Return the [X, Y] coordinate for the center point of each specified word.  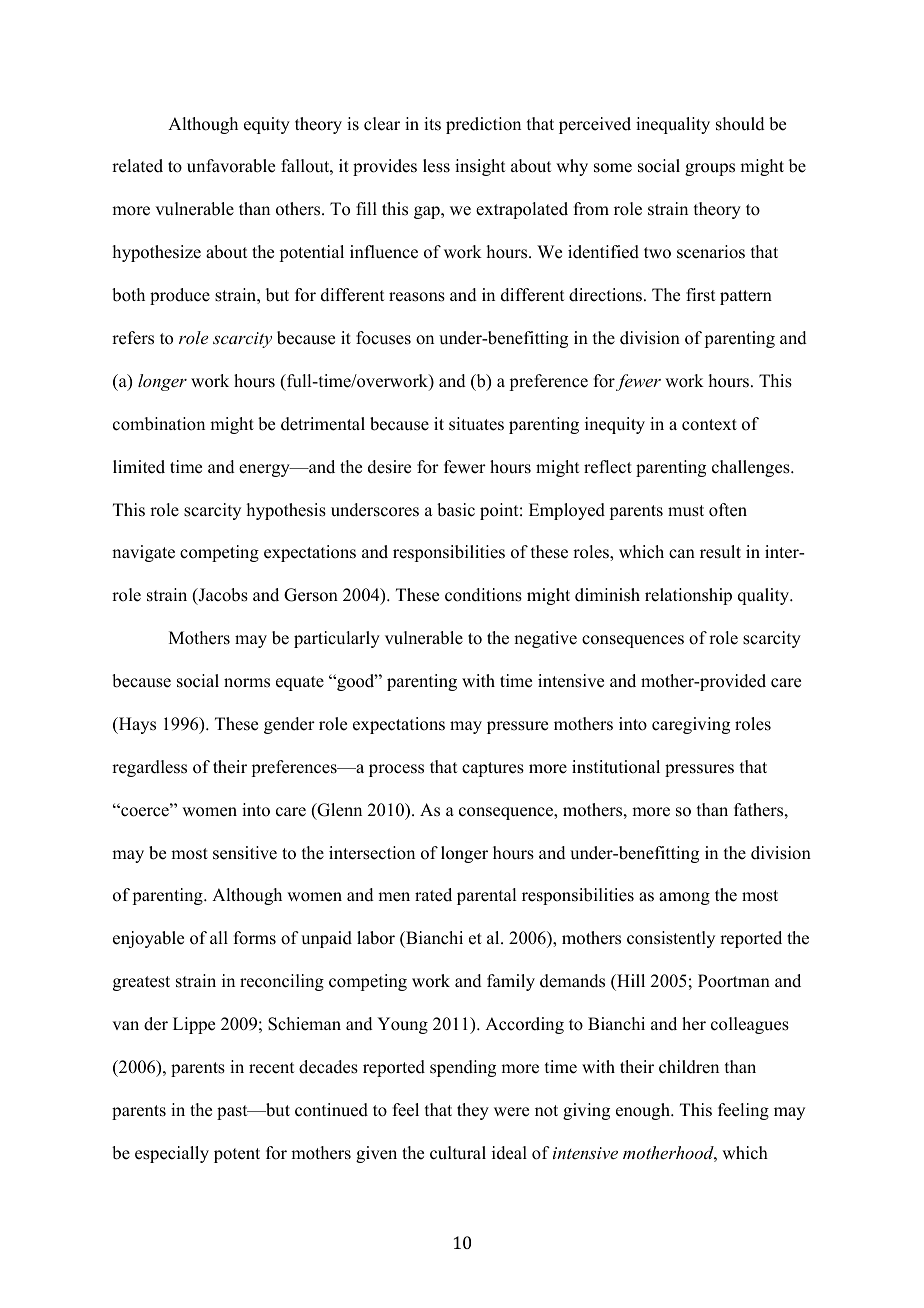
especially [172, 1154]
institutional [616, 767]
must [686, 511]
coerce [145, 811]
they [473, 1111]
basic [456, 510]
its [432, 124]
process [396, 770]
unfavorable [231, 166]
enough [644, 1111]
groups [710, 169]
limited [139, 467]
